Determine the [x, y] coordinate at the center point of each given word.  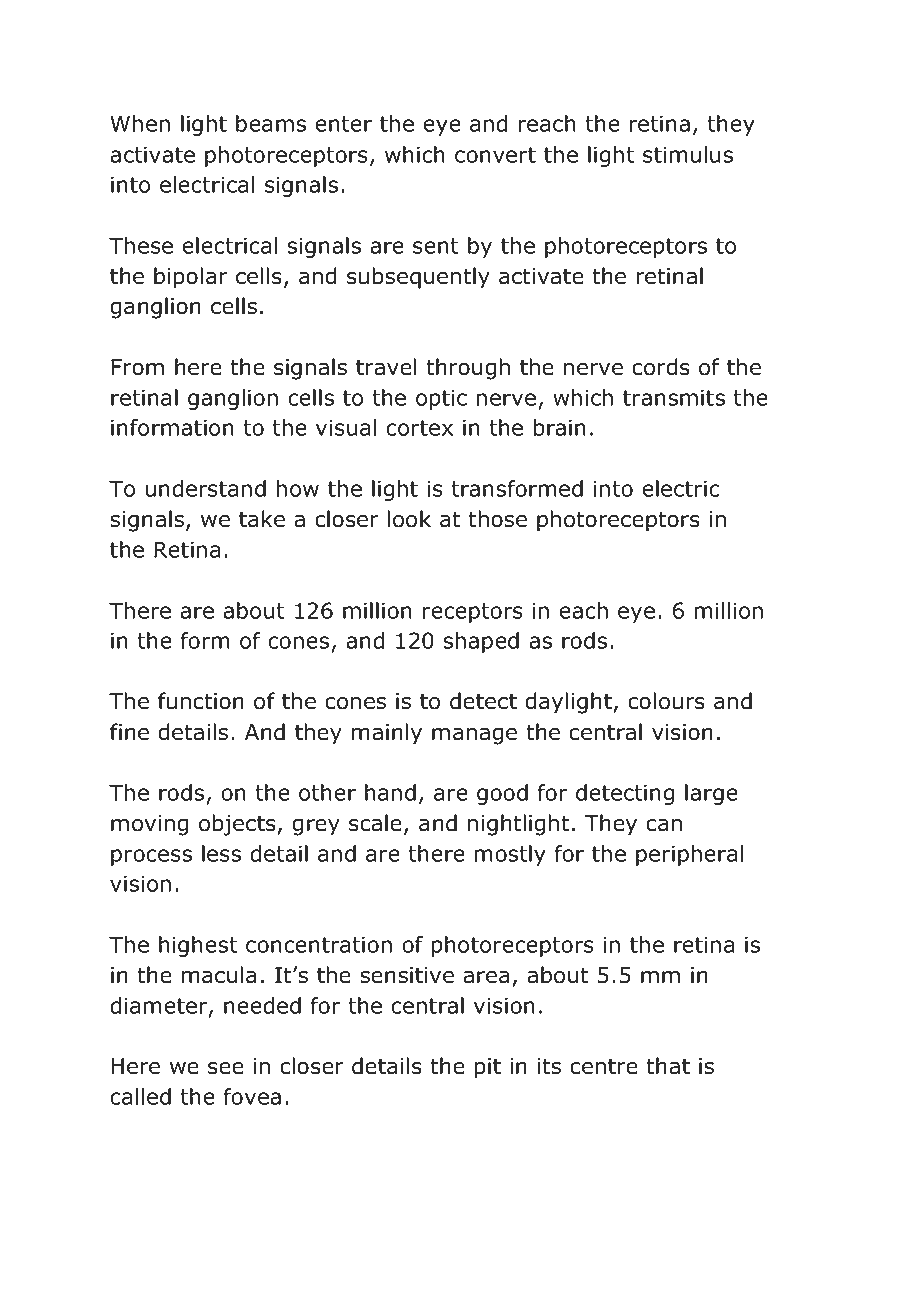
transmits [674, 397]
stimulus [688, 154]
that [668, 1066]
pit [488, 1068]
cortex [419, 428]
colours [666, 701]
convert [495, 155]
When [140, 123]
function [201, 701]
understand [206, 488]
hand [390, 792]
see [226, 1068]
